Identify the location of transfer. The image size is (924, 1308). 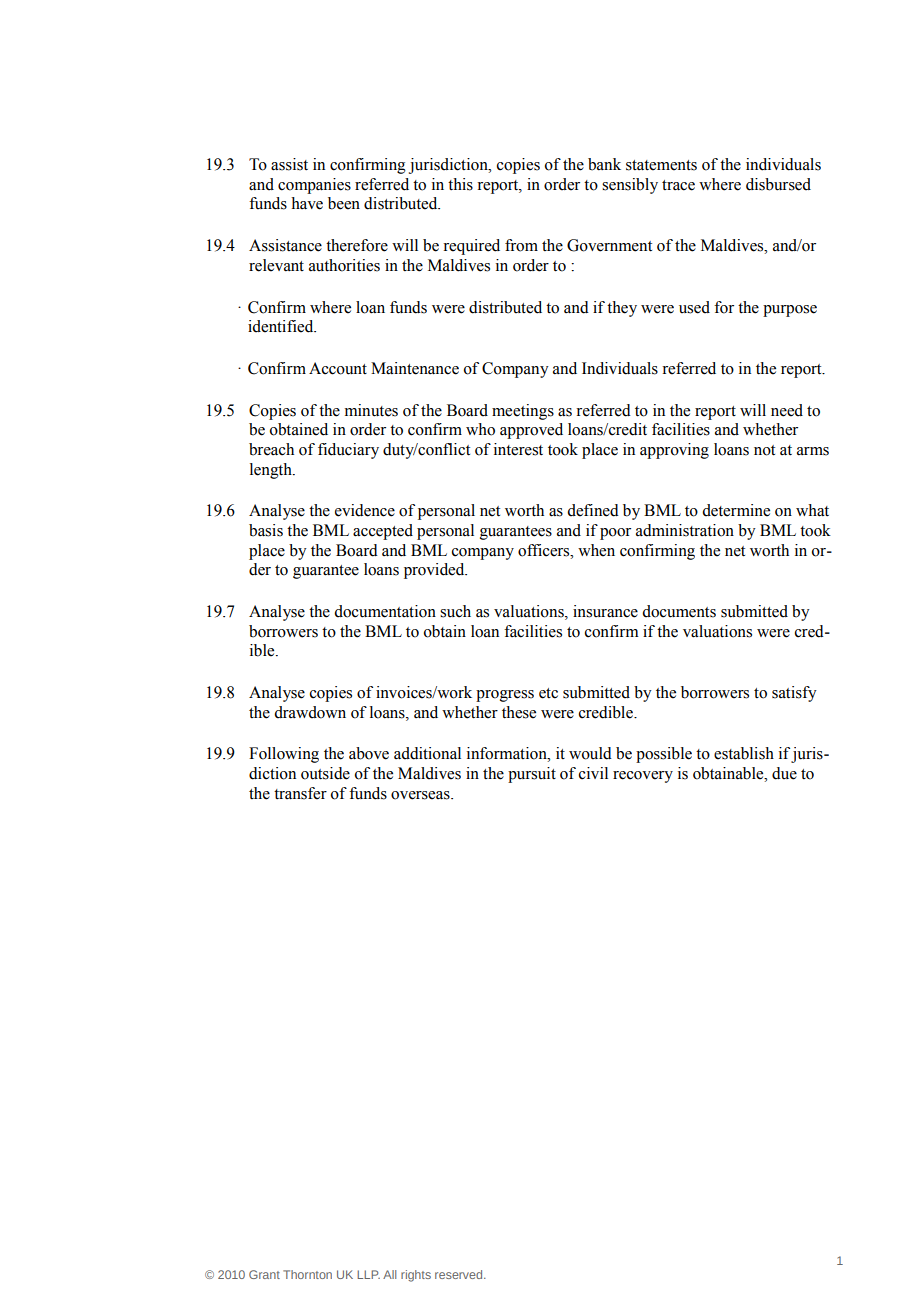
(300, 793).
